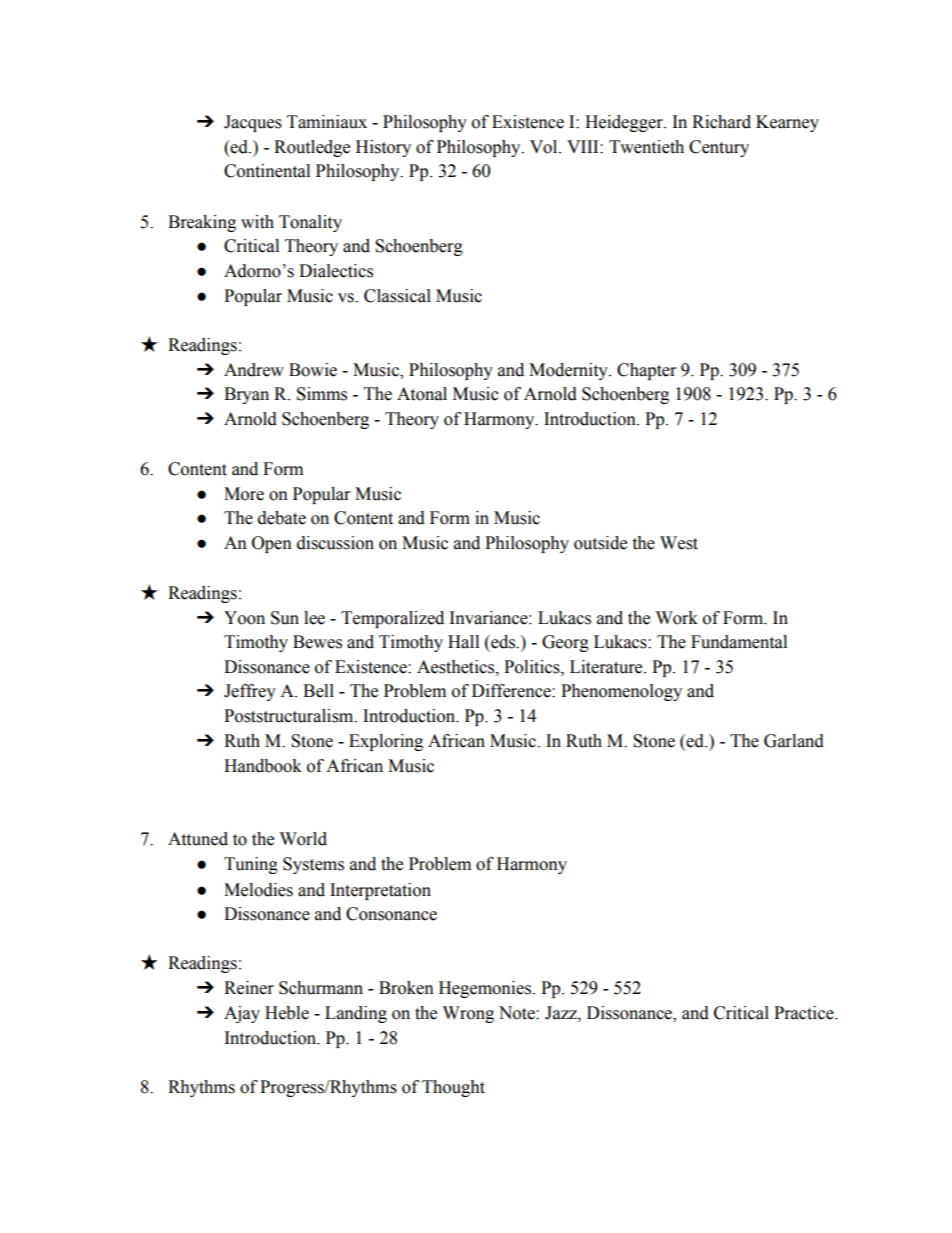 This screenshot has width=952, height=1233. Describe the element at coordinates (739, 642) in the screenshot. I see `Fundamental` at that location.
